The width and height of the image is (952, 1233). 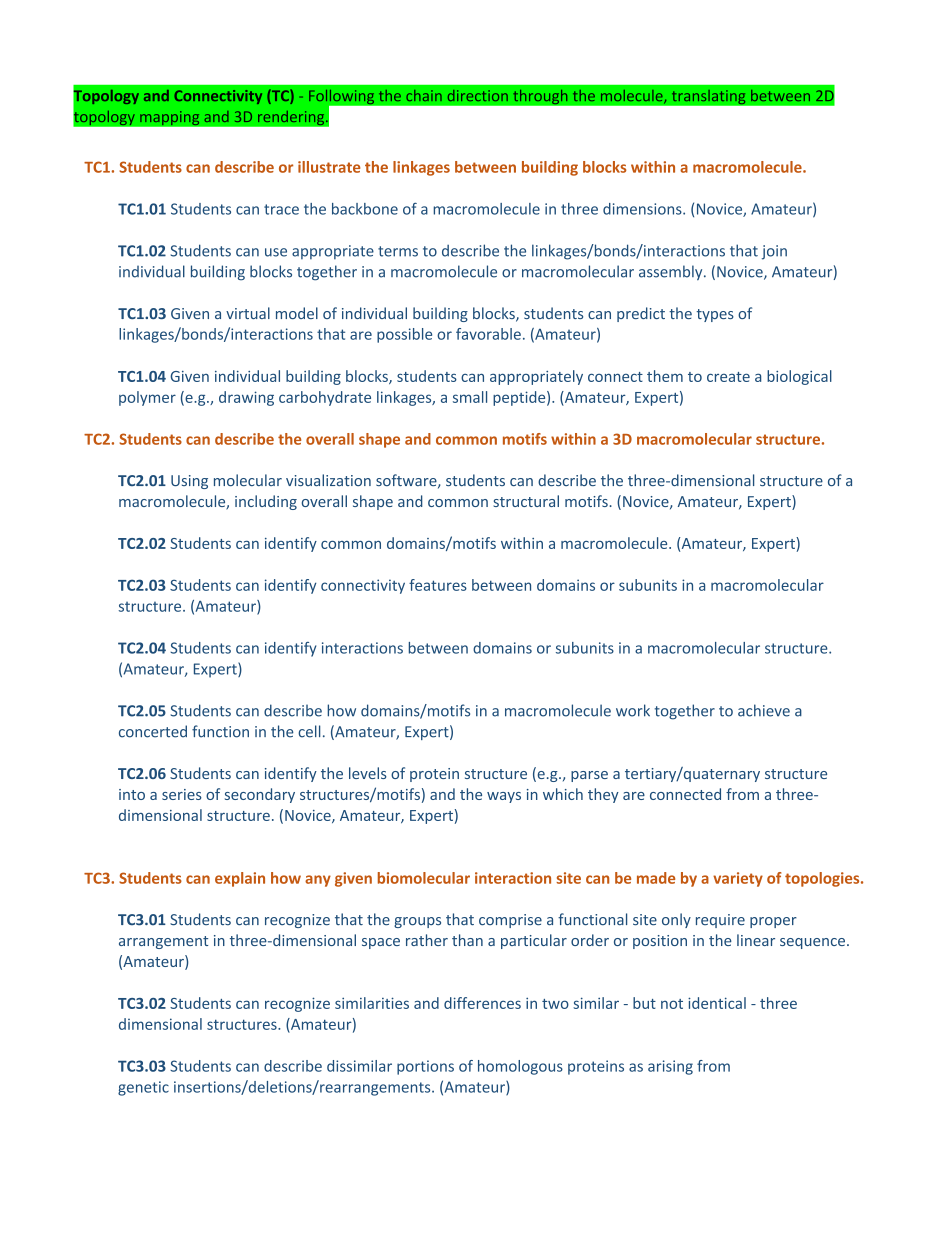 What do you see at coordinates (520, 1067) in the image?
I see `homologous` at bounding box center [520, 1067].
